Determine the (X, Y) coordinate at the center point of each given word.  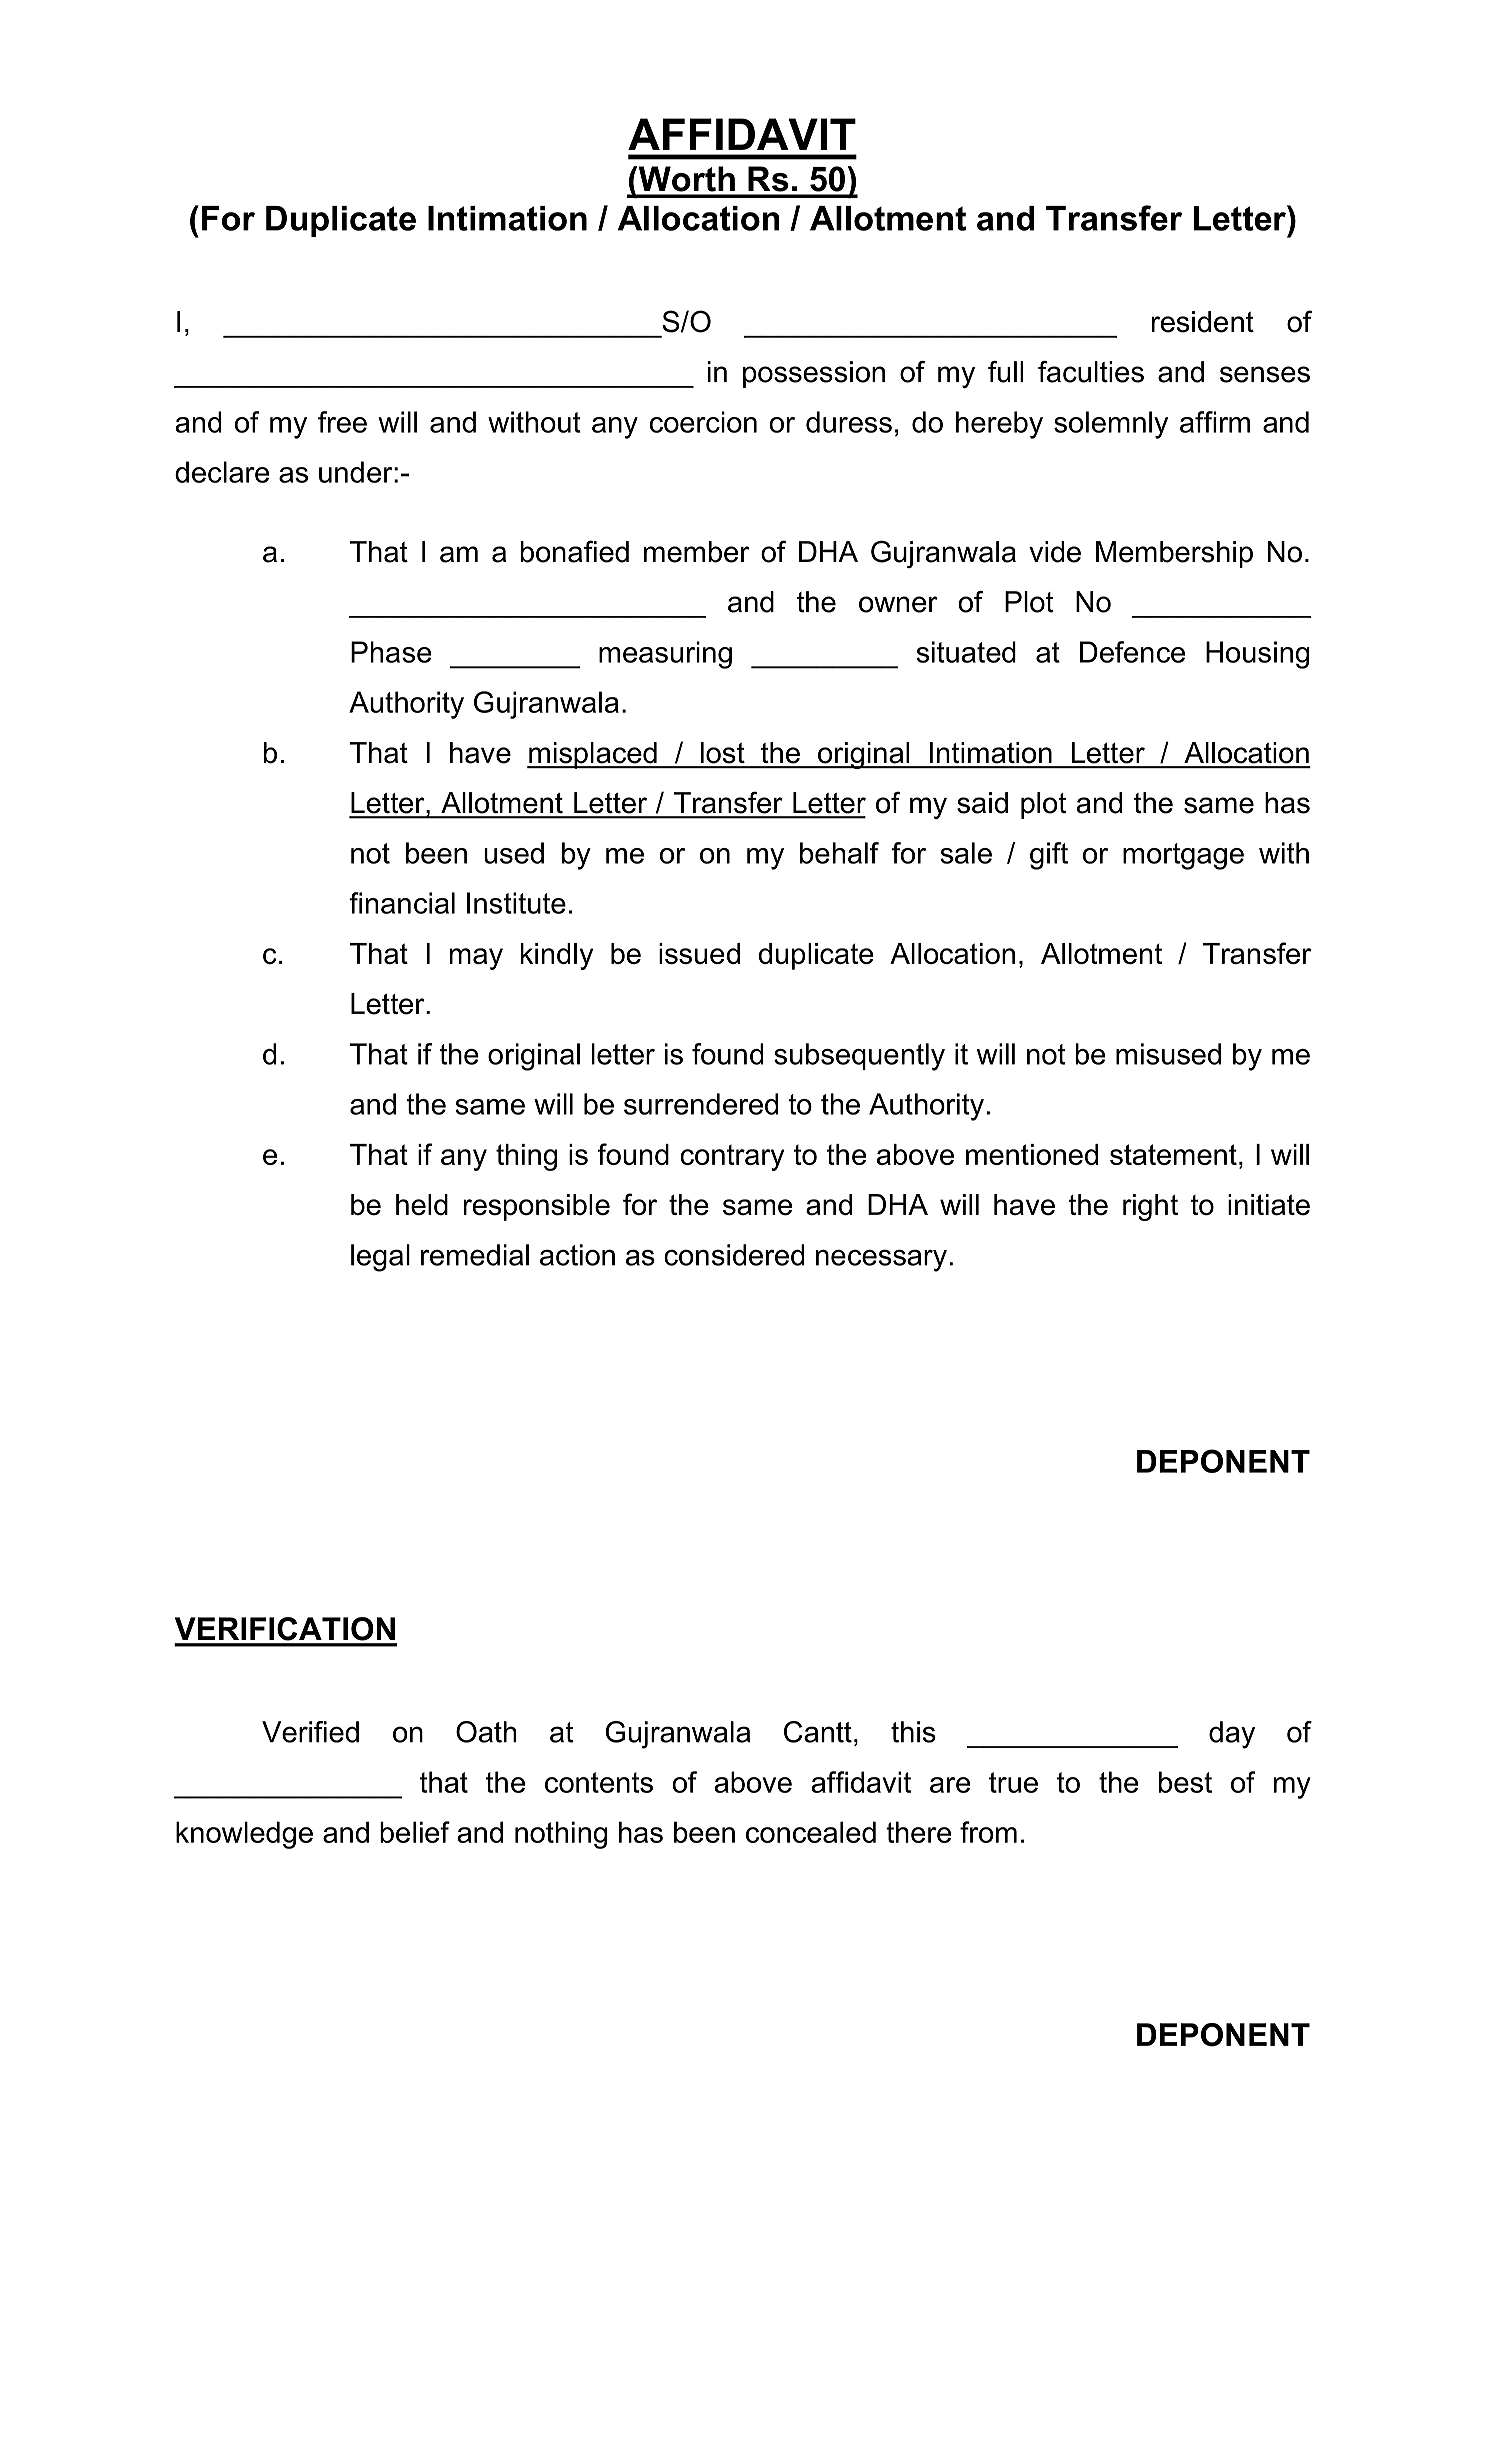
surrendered (701, 1104)
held (422, 1205)
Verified (310, 1732)
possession (814, 374)
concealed (811, 1832)
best (1185, 1782)
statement (1173, 1154)
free (342, 422)
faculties (1091, 372)
